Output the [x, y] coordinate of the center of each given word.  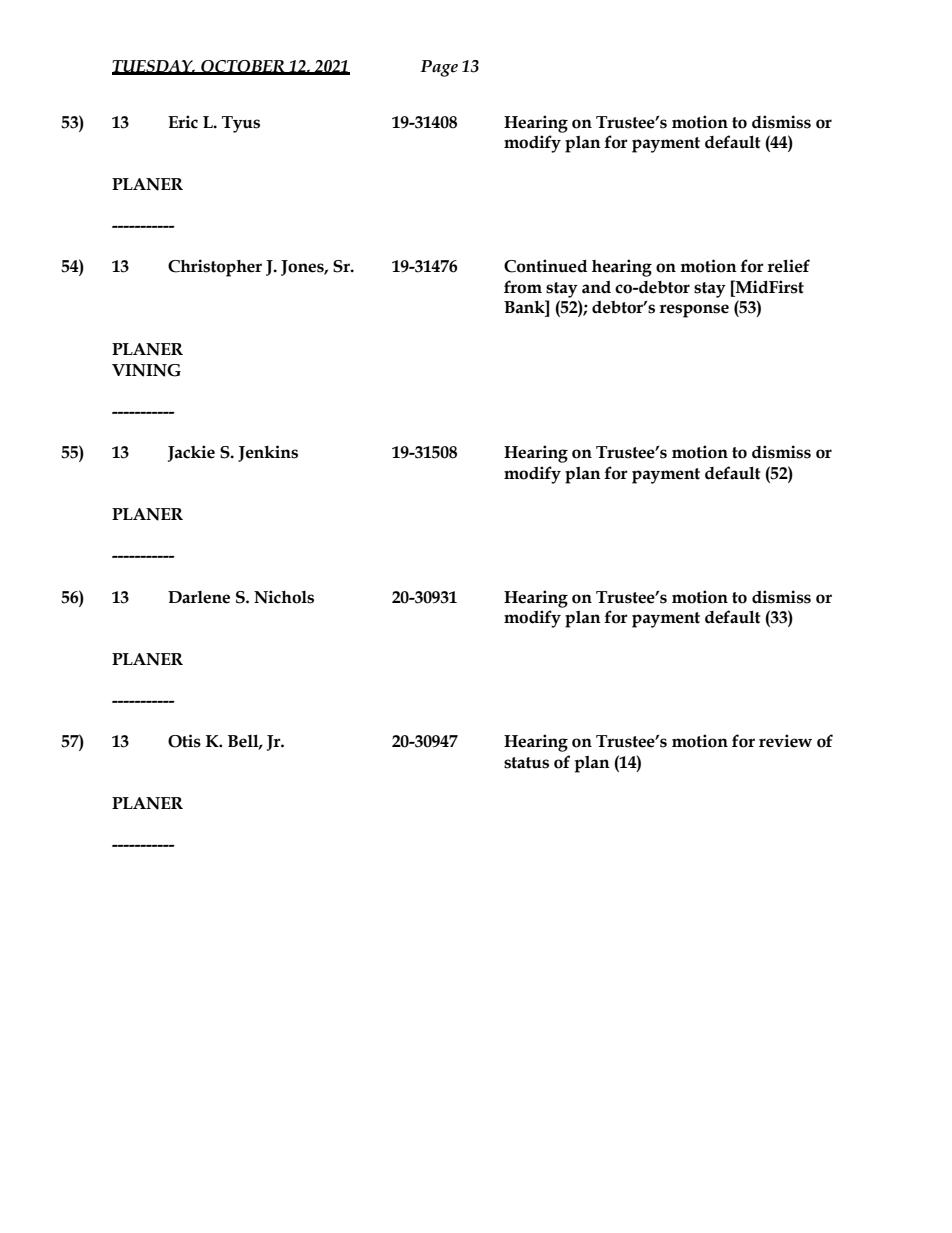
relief [788, 266]
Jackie [191, 453]
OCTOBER [243, 67]
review [785, 741]
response [694, 311]
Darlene [199, 597]
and [596, 287]
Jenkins [268, 453]
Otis [184, 741]
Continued [546, 266]
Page [439, 68]
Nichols [284, 597]
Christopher [215, 268]
